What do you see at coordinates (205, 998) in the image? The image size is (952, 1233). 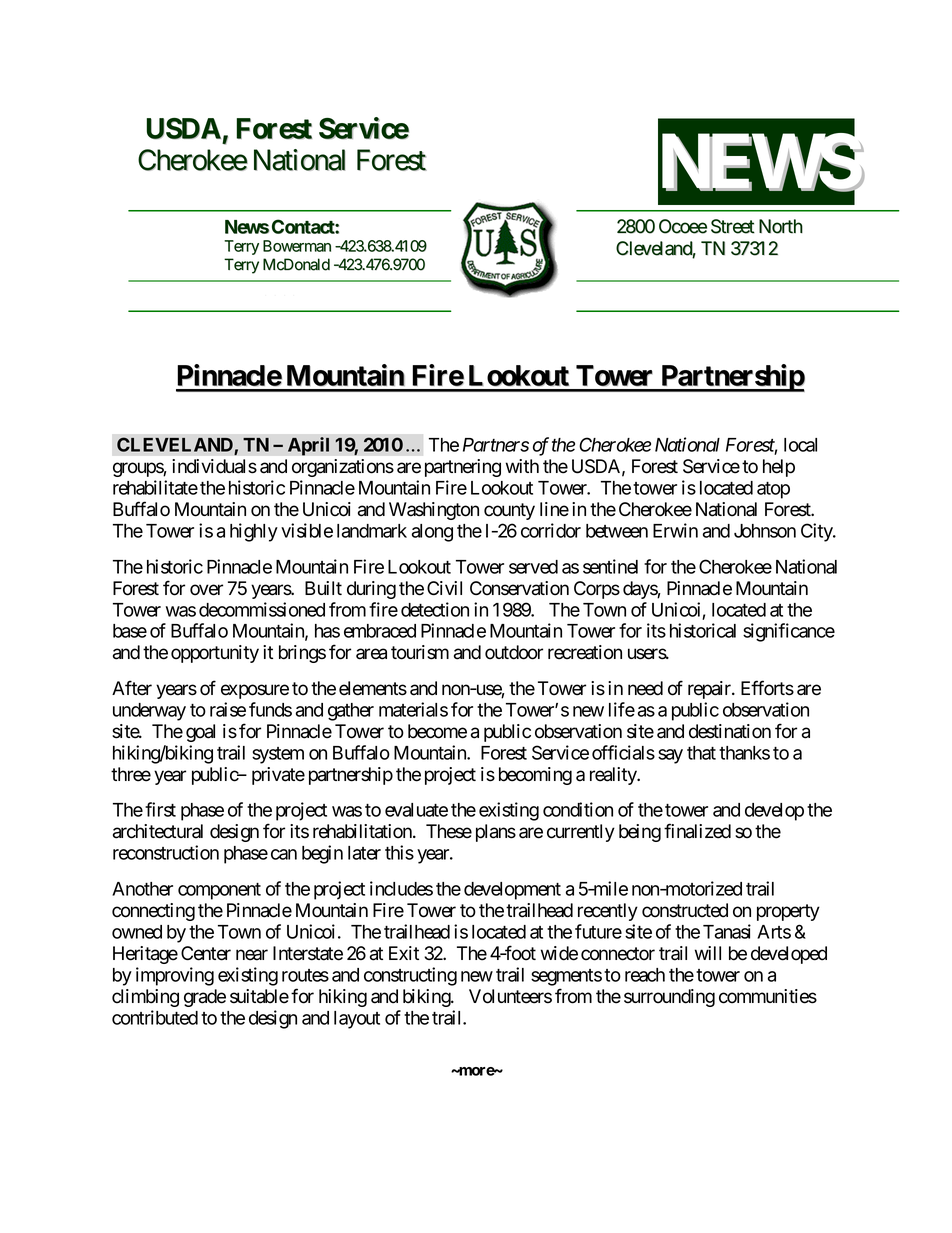 I see `grade` at bounding box center [205, 998].
